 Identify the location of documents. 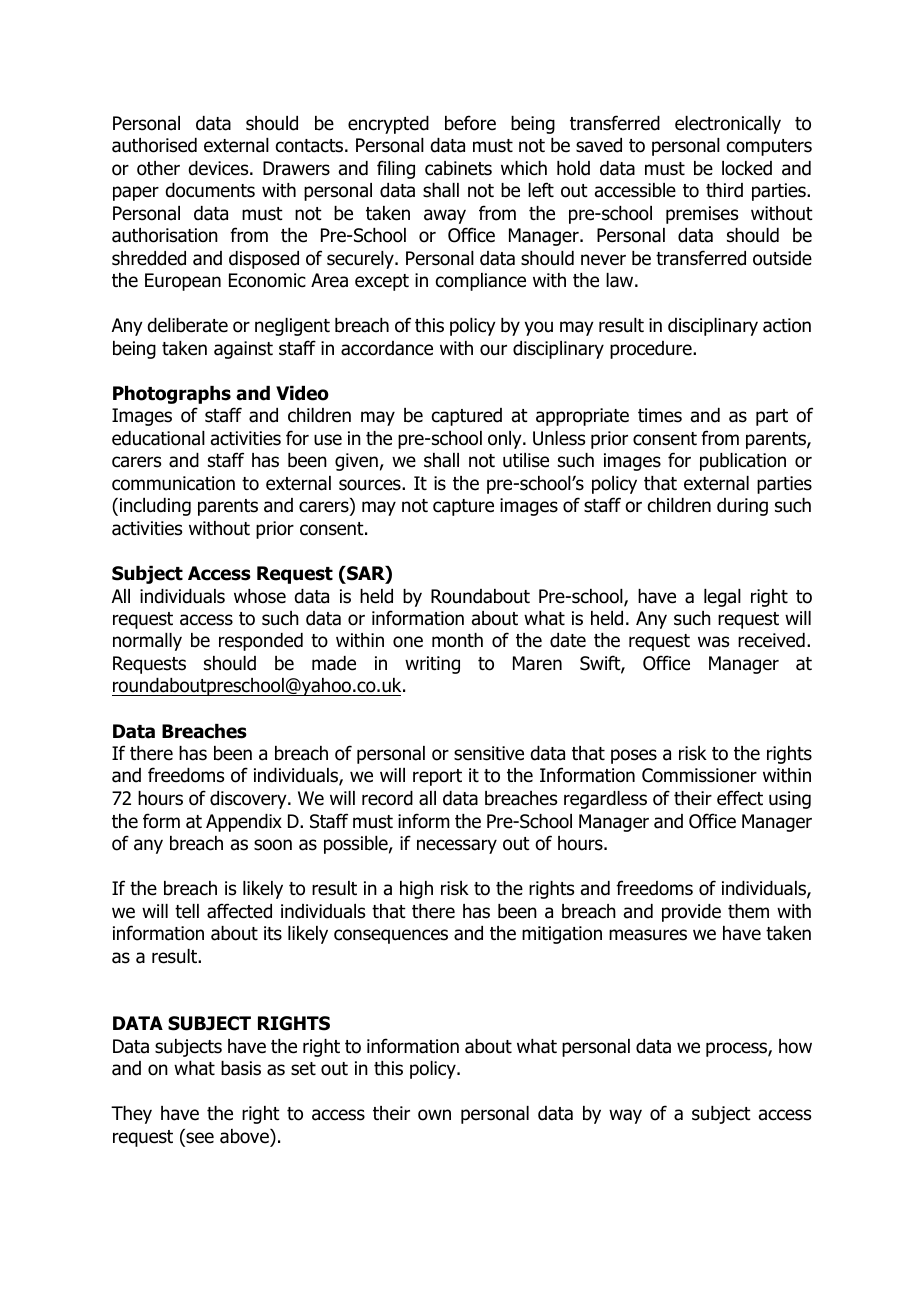
(210, 190).
